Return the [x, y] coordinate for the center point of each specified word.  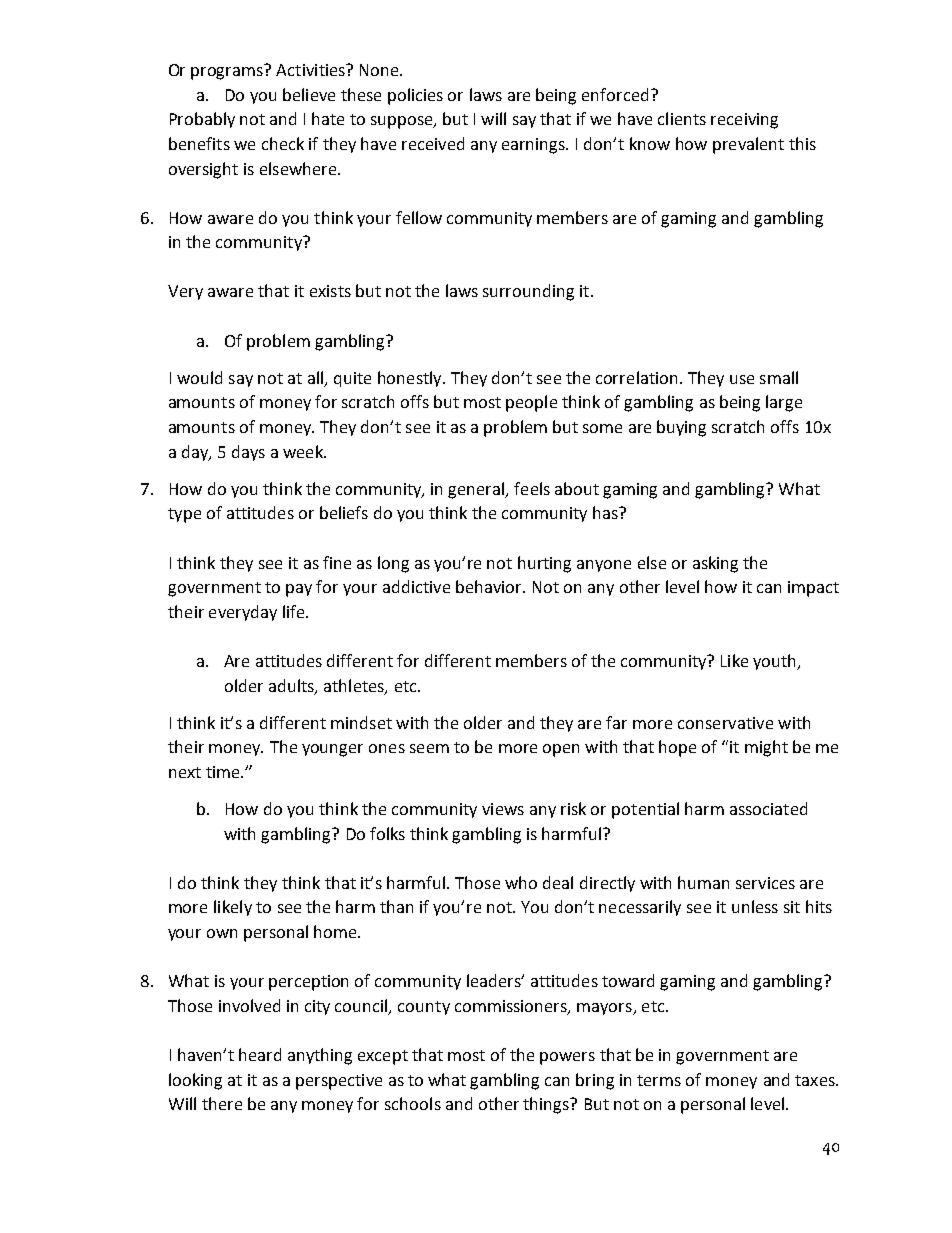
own [222, 933]
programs [227, 73]
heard [260, 1054]
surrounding [528, 292]
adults [292, 686]
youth [776, 662]
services [765, 883]
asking [715, 564]
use [742, 379]
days [248, 453]
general [477, 490]
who [521, 882]
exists [330, 291]
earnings [535, 146]
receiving [744, 121]
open [561, 750]
